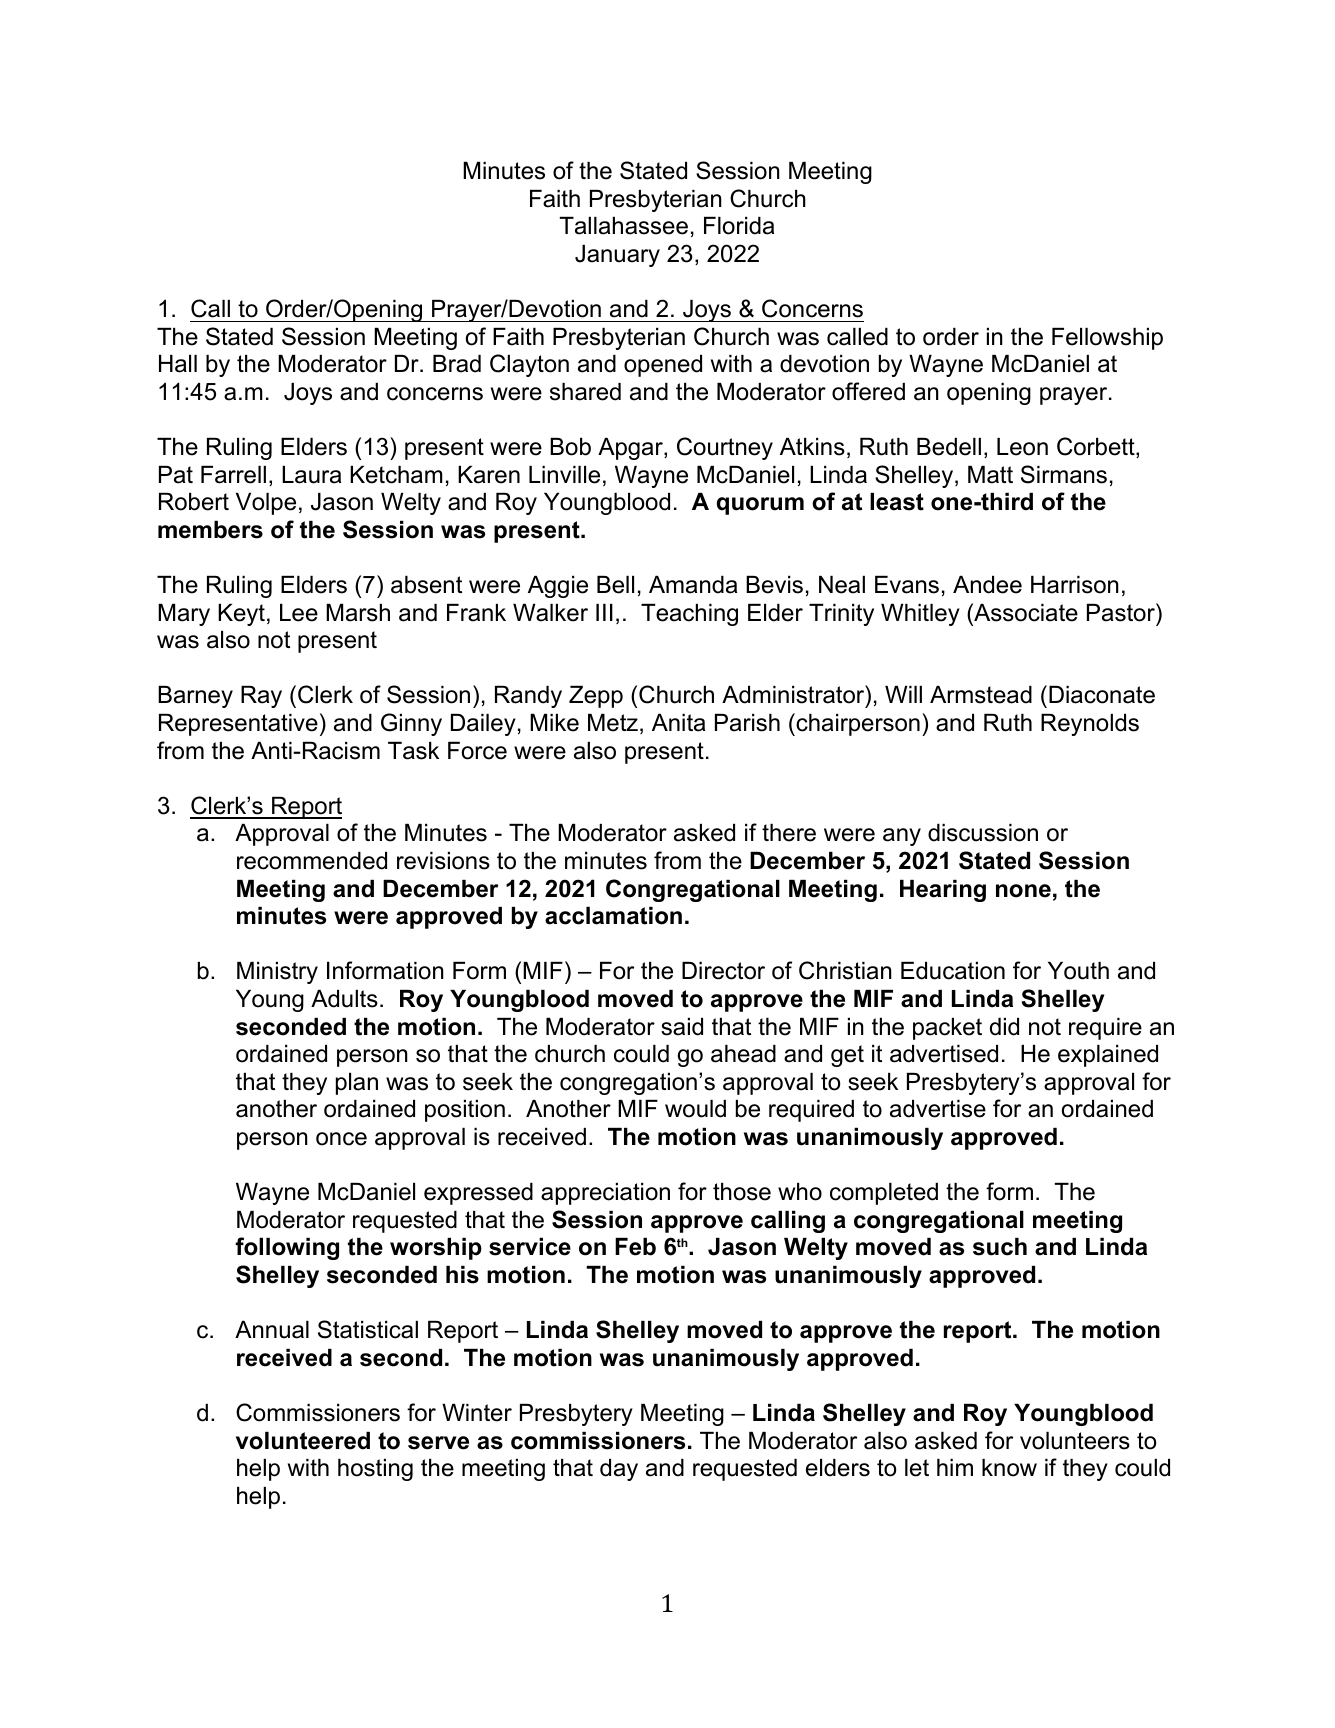 The height and width of the screenshot is (1728, 1335). I want to click on know, so click(1009, 1468).
